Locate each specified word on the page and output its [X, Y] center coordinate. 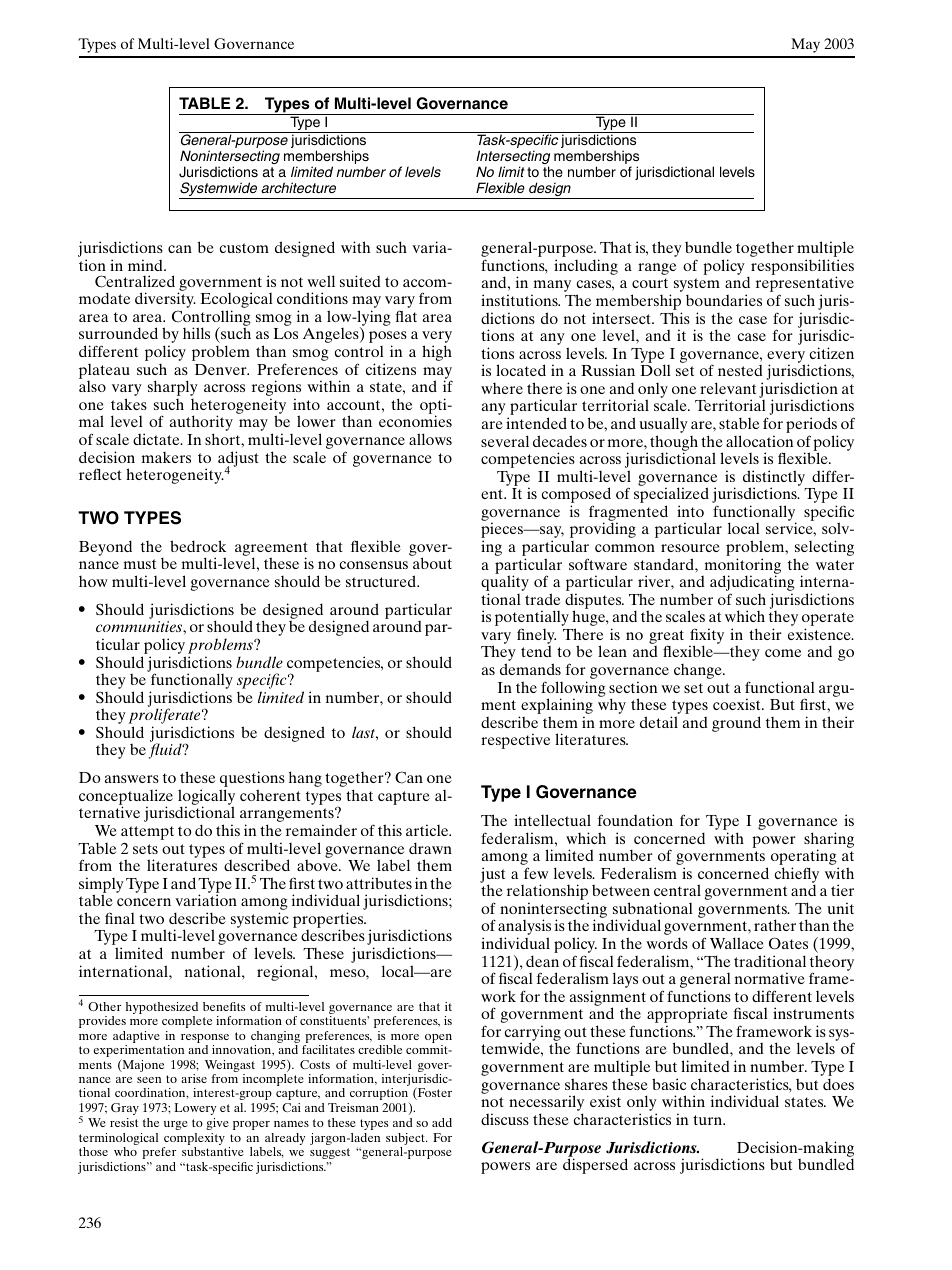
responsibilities [802, 268]
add [442, 1122]
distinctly [774, 479]
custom [244, 248]
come [783, 653]
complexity [194, 1140]
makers [166, 457]
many [551, 287]
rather [775, 925]
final [120, 918]
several [505, 441]
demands [530, 669]
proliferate [166, 717]
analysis [524, 928]
